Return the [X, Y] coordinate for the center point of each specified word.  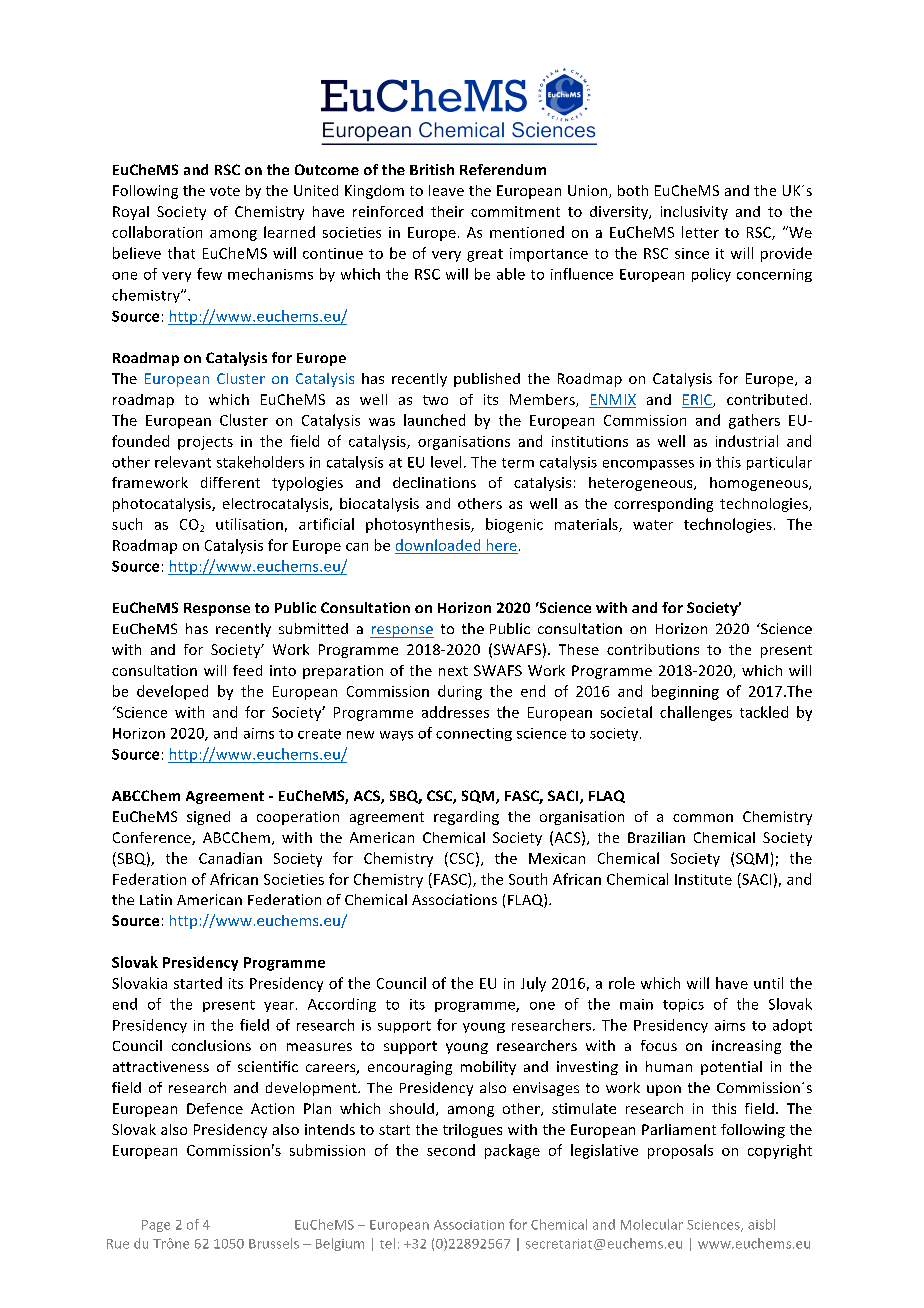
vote [225, 191]
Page [156, 1226]
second [451, 1150]
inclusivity [694, 213]
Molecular [652, 1224]
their [447, 211]
